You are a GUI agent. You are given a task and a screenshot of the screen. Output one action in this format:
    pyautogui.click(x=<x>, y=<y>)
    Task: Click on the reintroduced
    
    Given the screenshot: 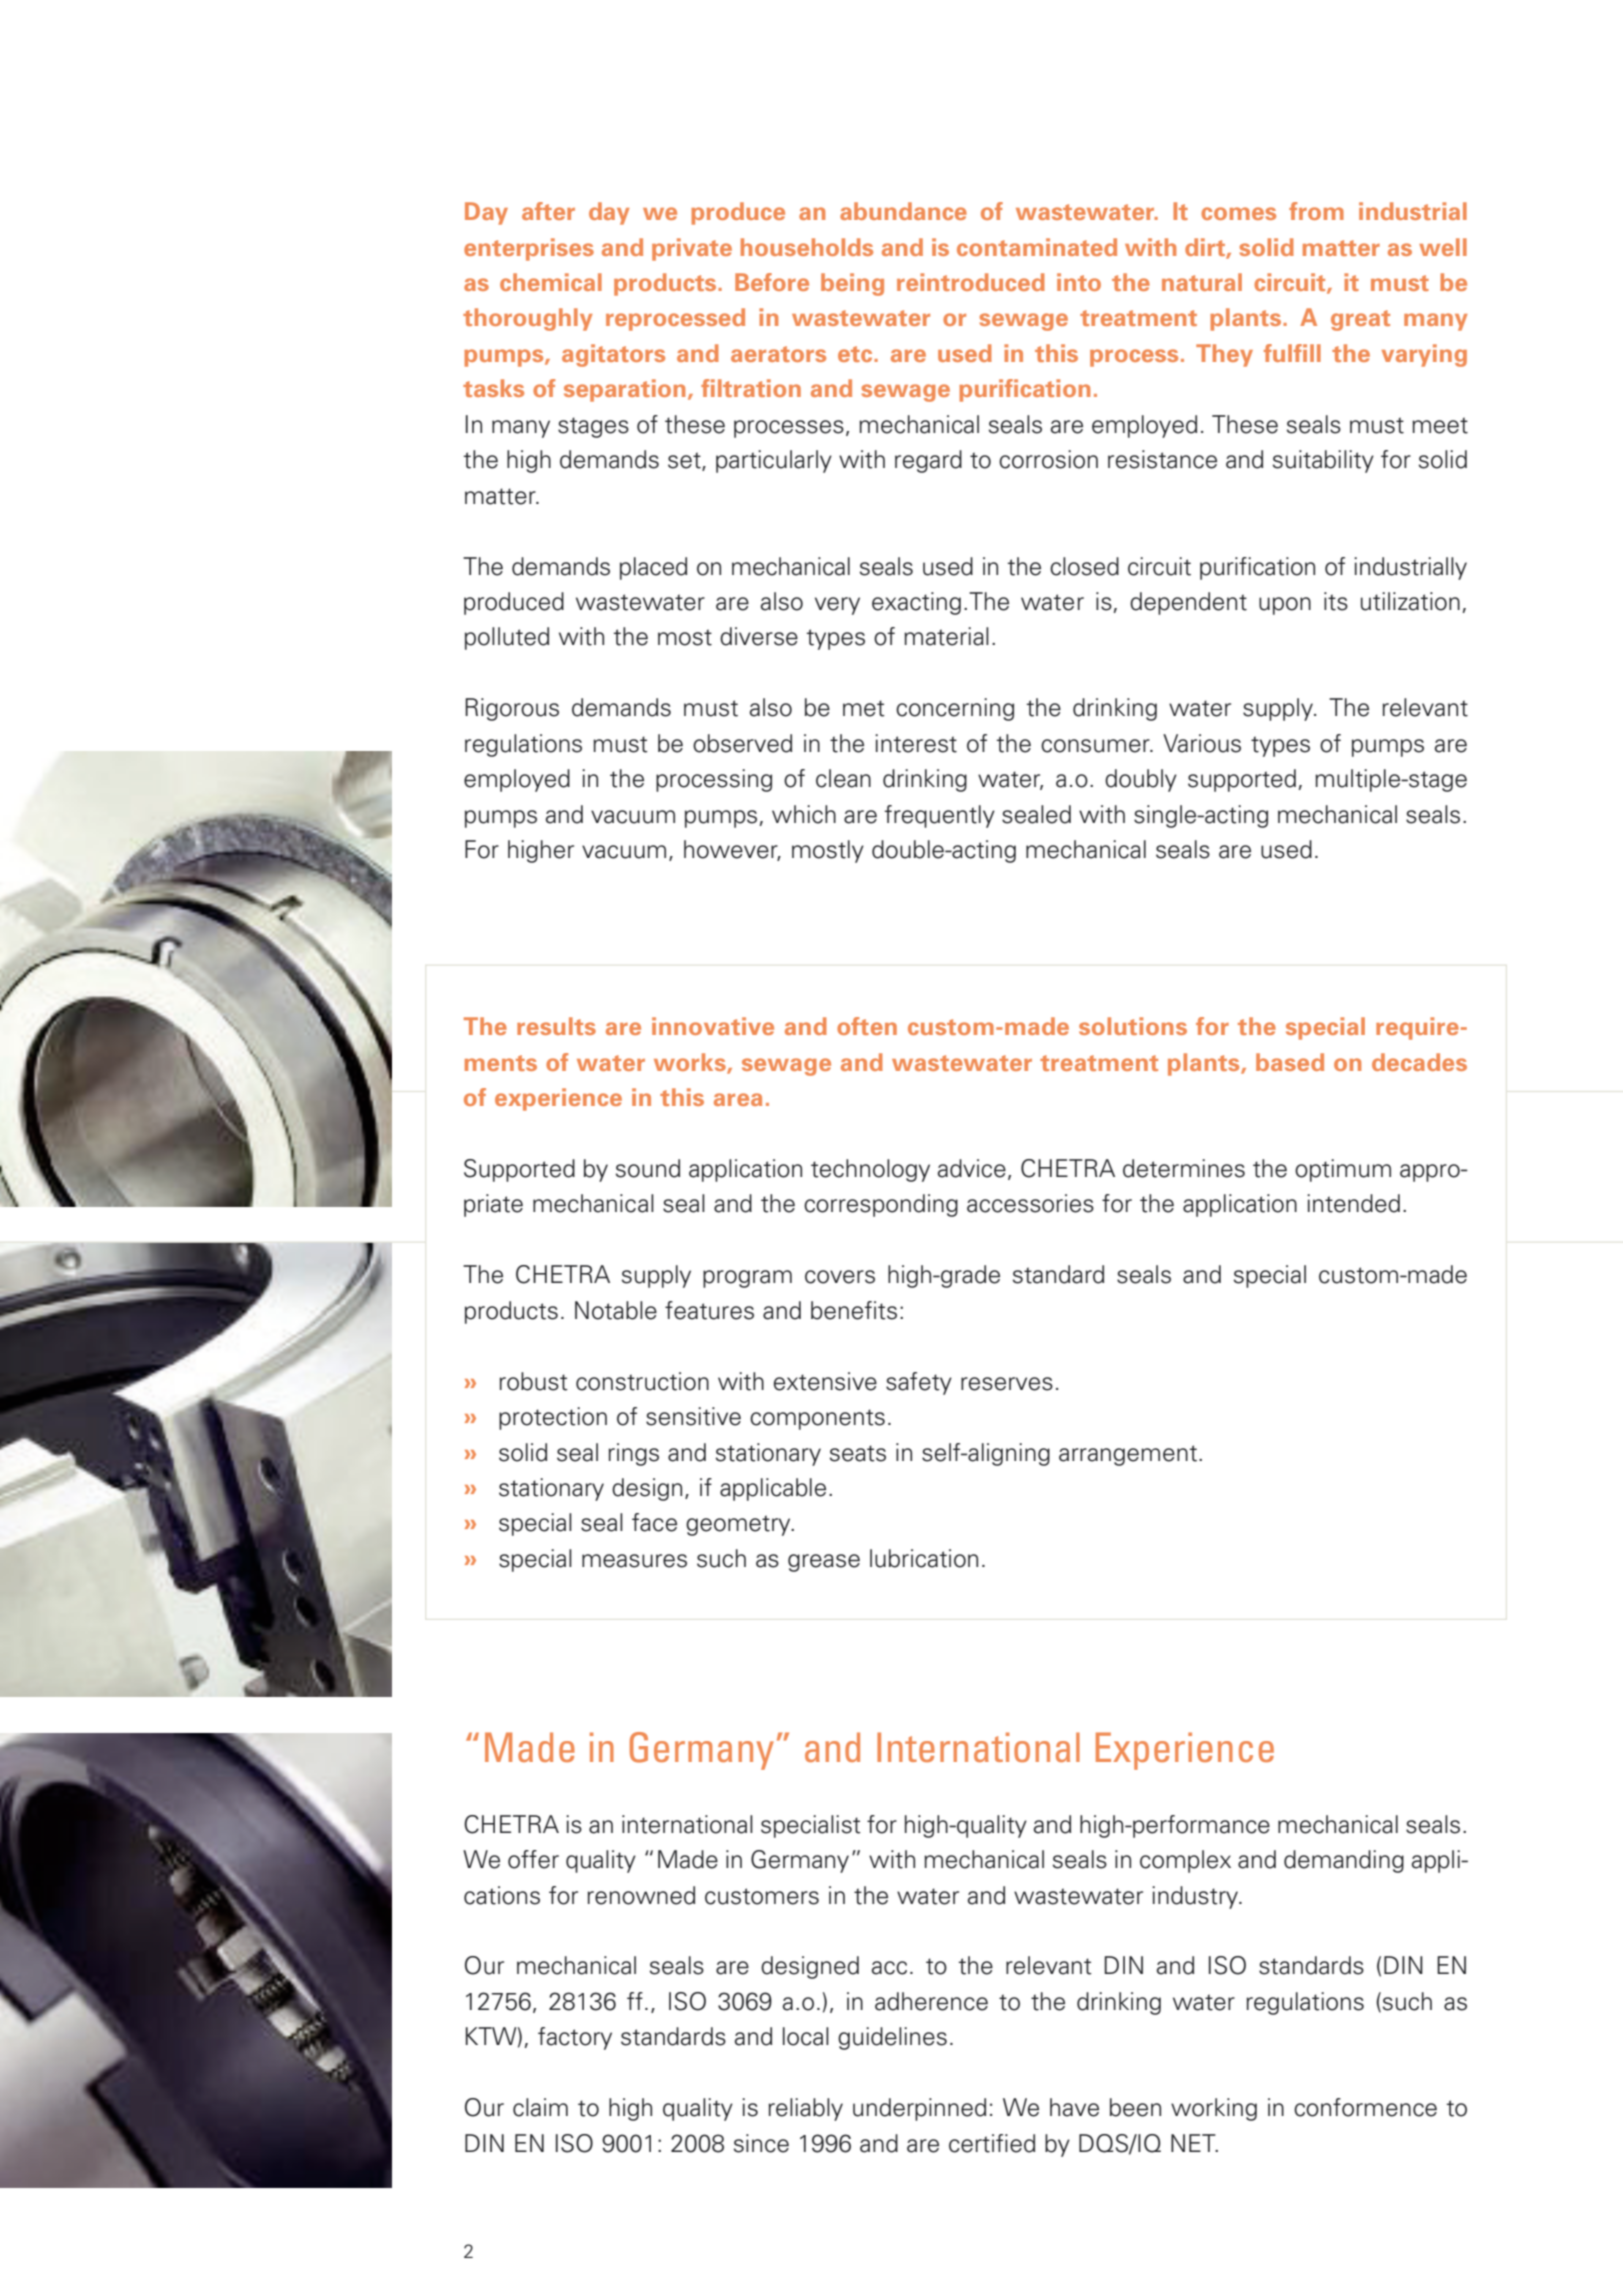 What is the action you would take?
    pyautogui.click(x=971, y=282)
